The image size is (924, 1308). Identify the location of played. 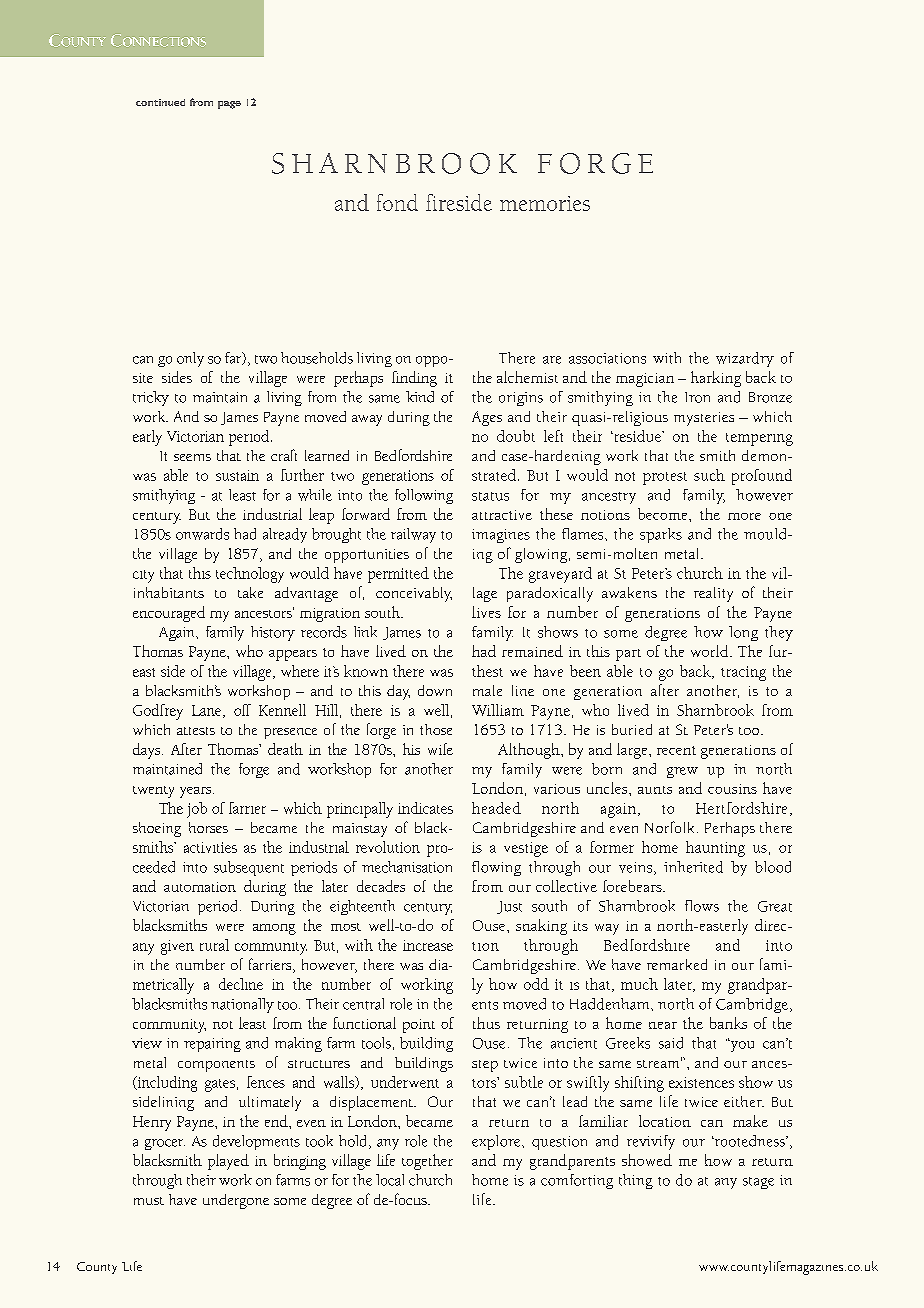
(228, 1162).
